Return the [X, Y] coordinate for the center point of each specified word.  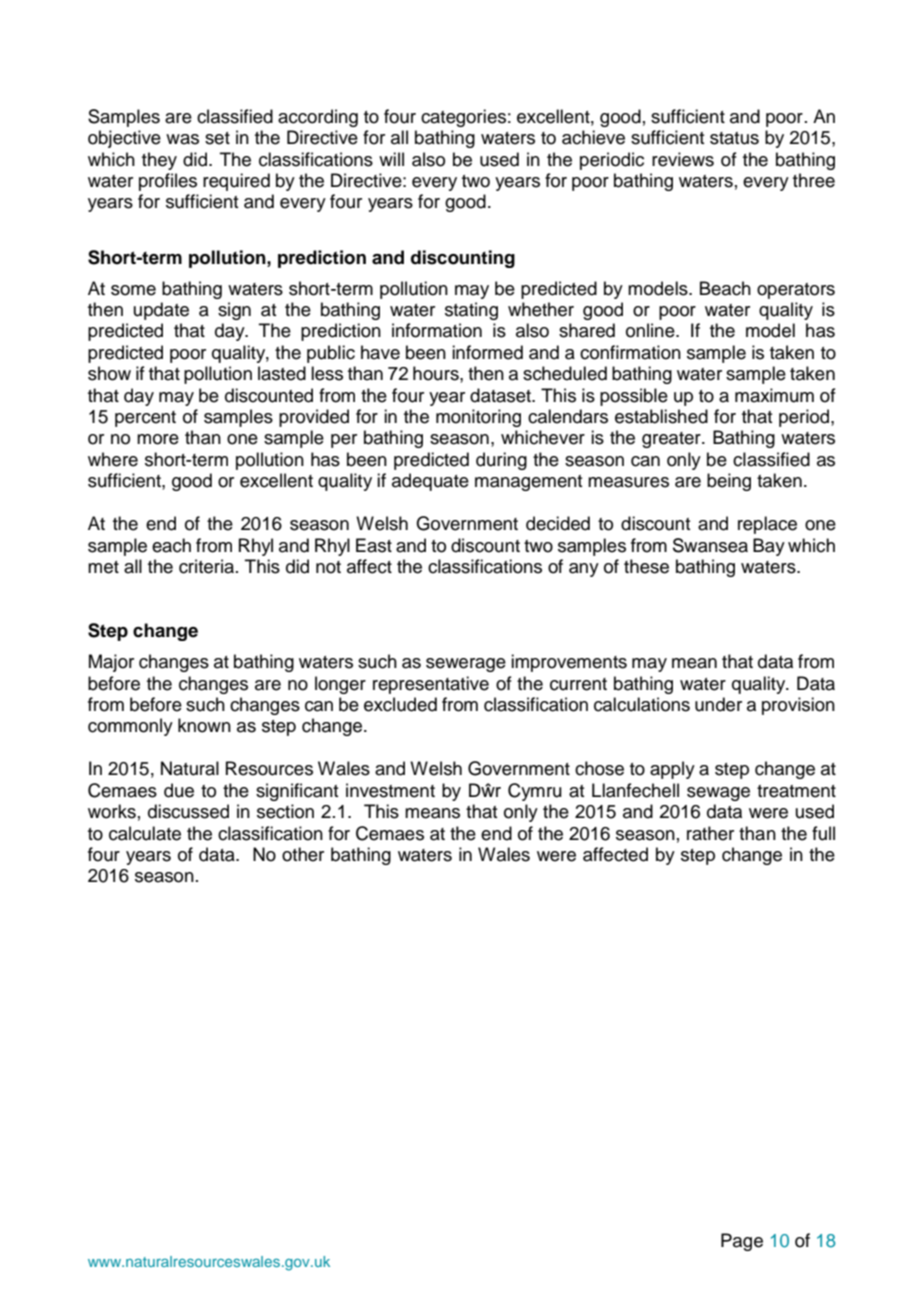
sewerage [466, 665]
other [303, 854]
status [734, 138]
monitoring [478, 418]
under [718, 704]
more [158, 439]
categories [463, 118]
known [204, 725]
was [182, 139]
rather [710, 833]
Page [742, 1242]
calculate [145, 833]
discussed [188, 811]
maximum [774, 395]
